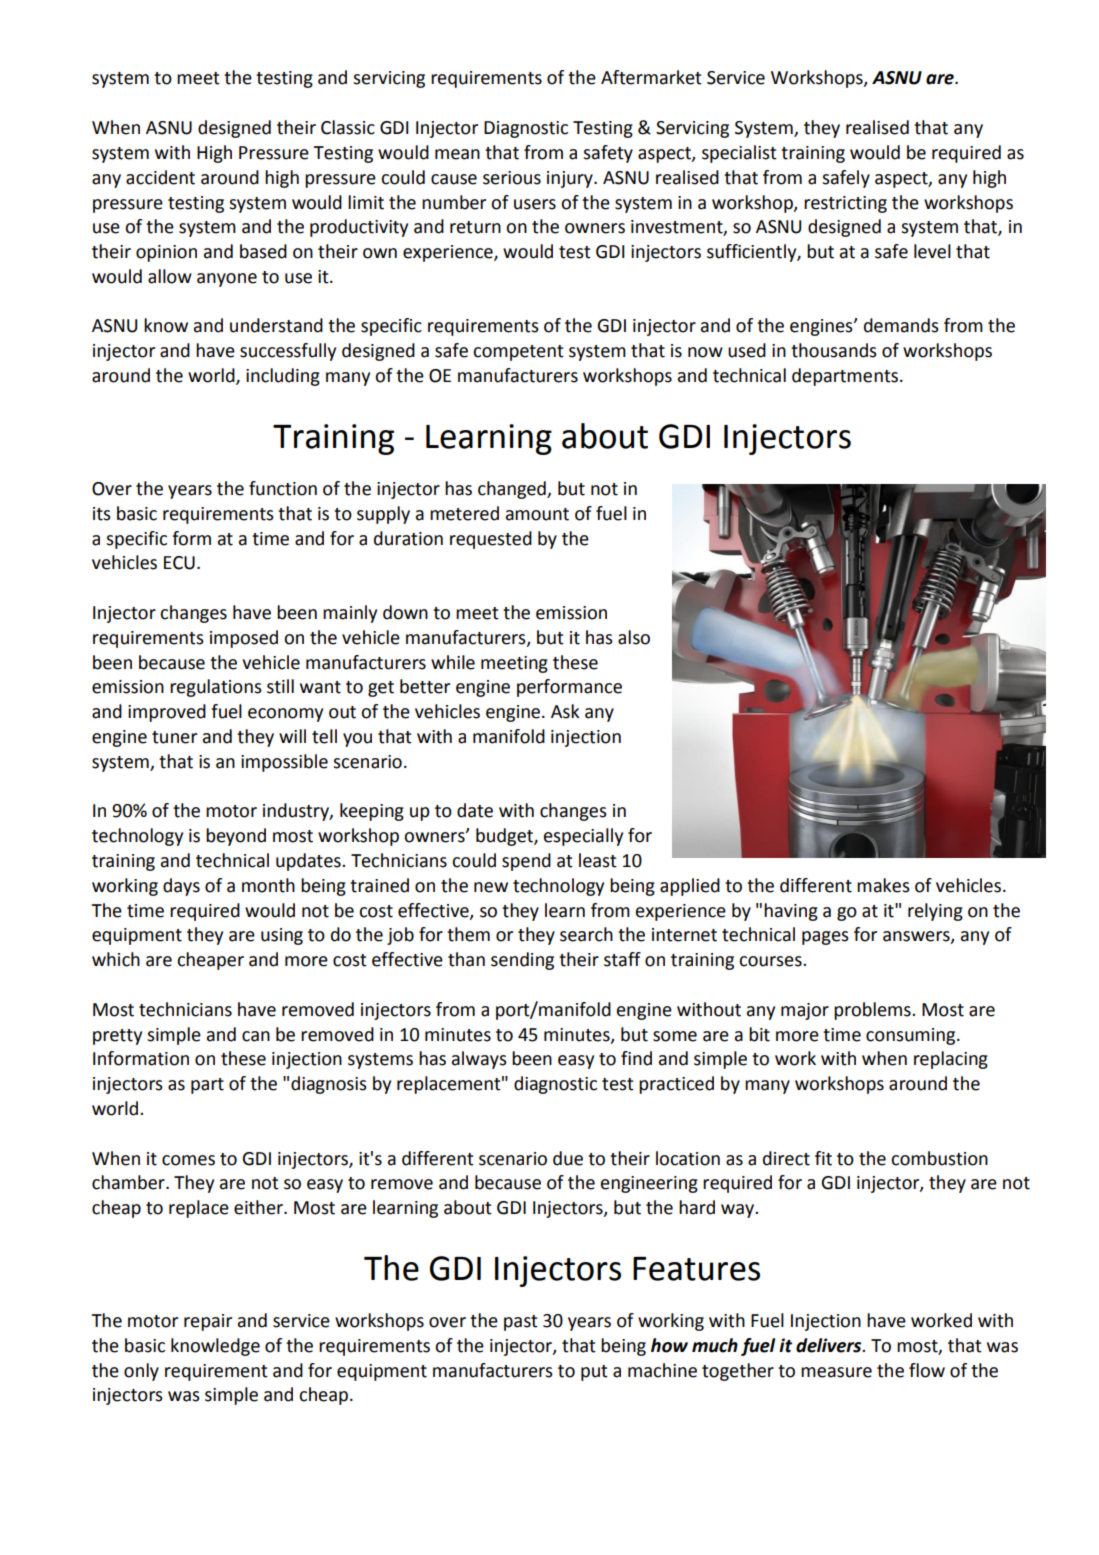  Describe the element at coordinates (883, 885) in the page. I see `makes` at that location.
